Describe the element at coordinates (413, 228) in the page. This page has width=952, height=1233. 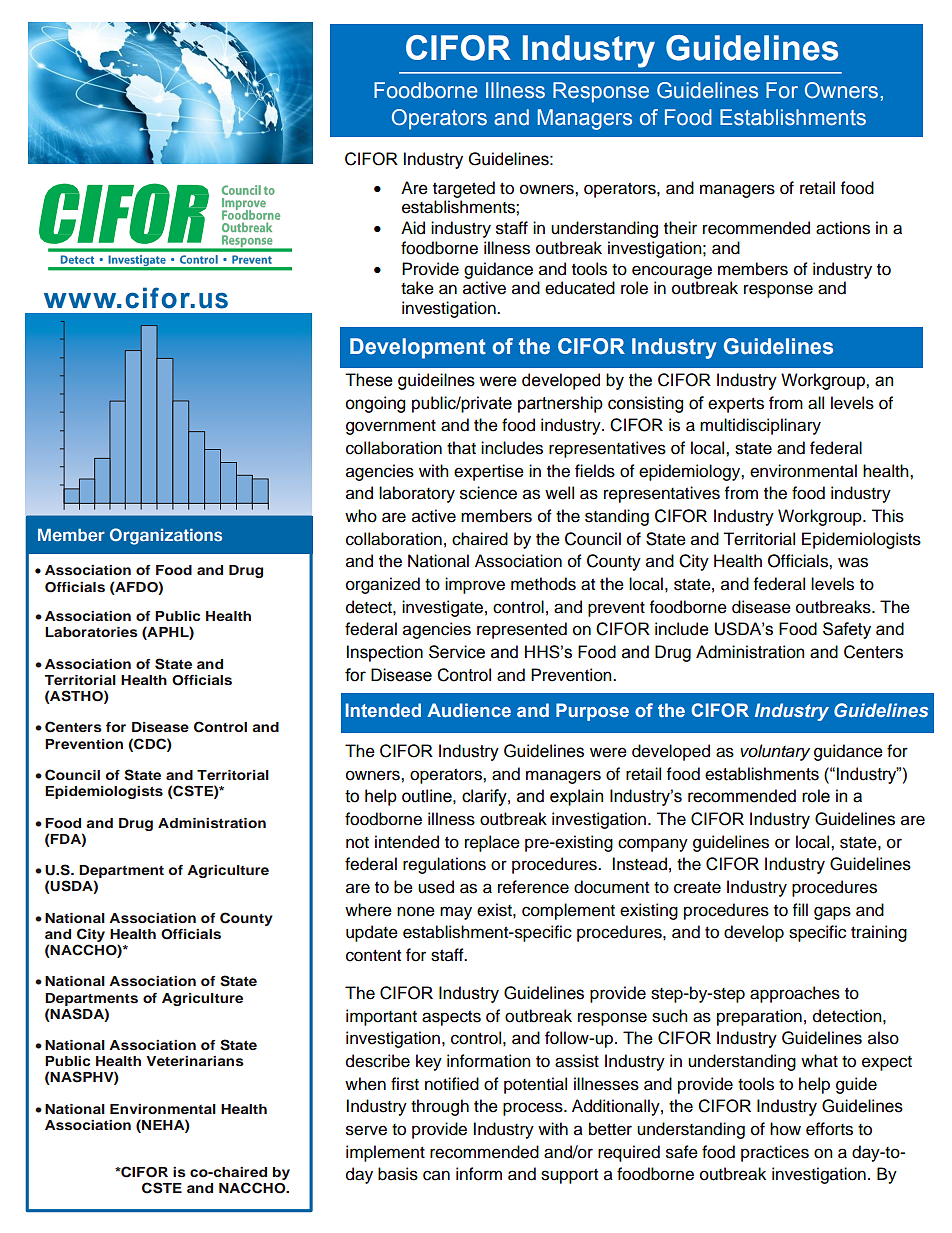
I see `Aid` at that location.
